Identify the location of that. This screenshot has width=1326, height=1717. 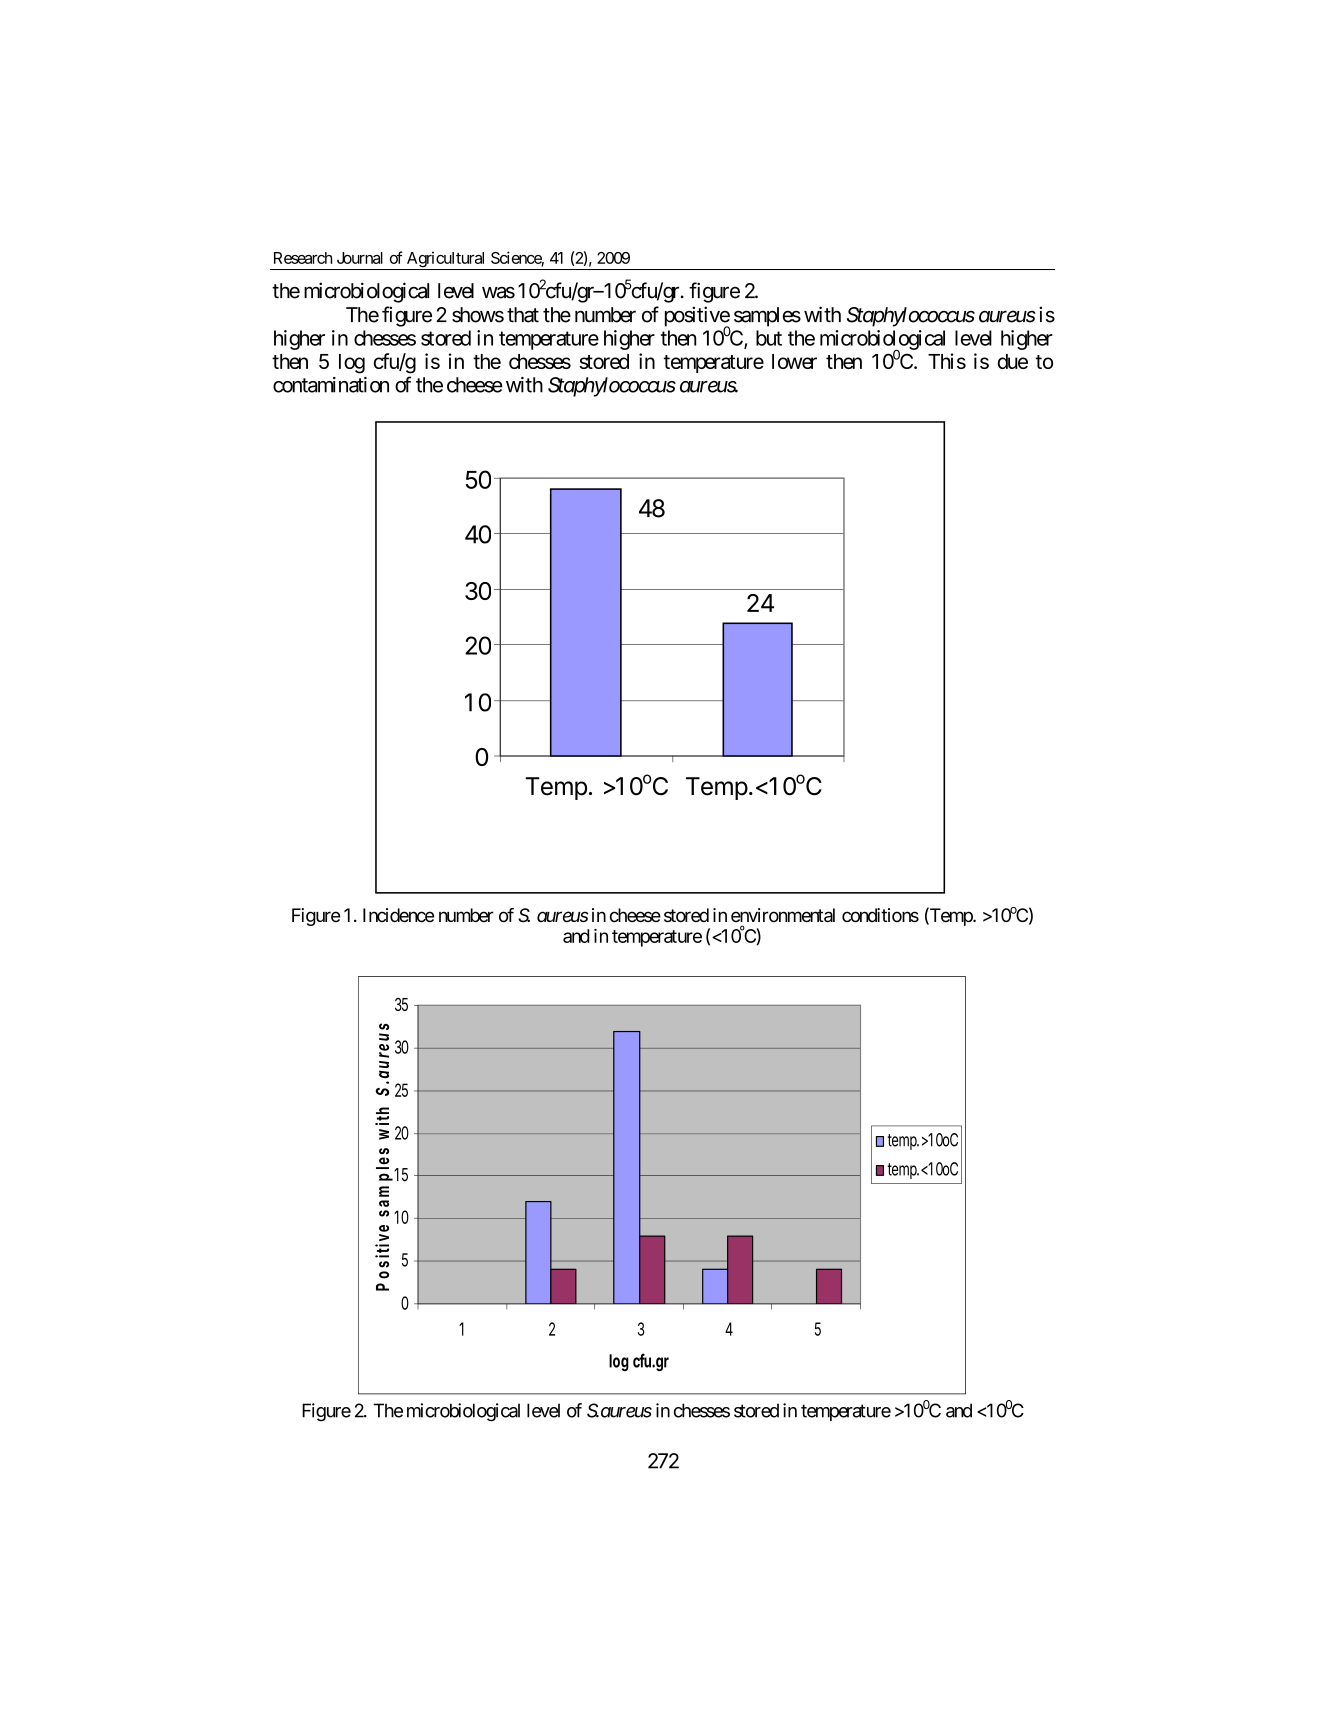
(523, 315).
